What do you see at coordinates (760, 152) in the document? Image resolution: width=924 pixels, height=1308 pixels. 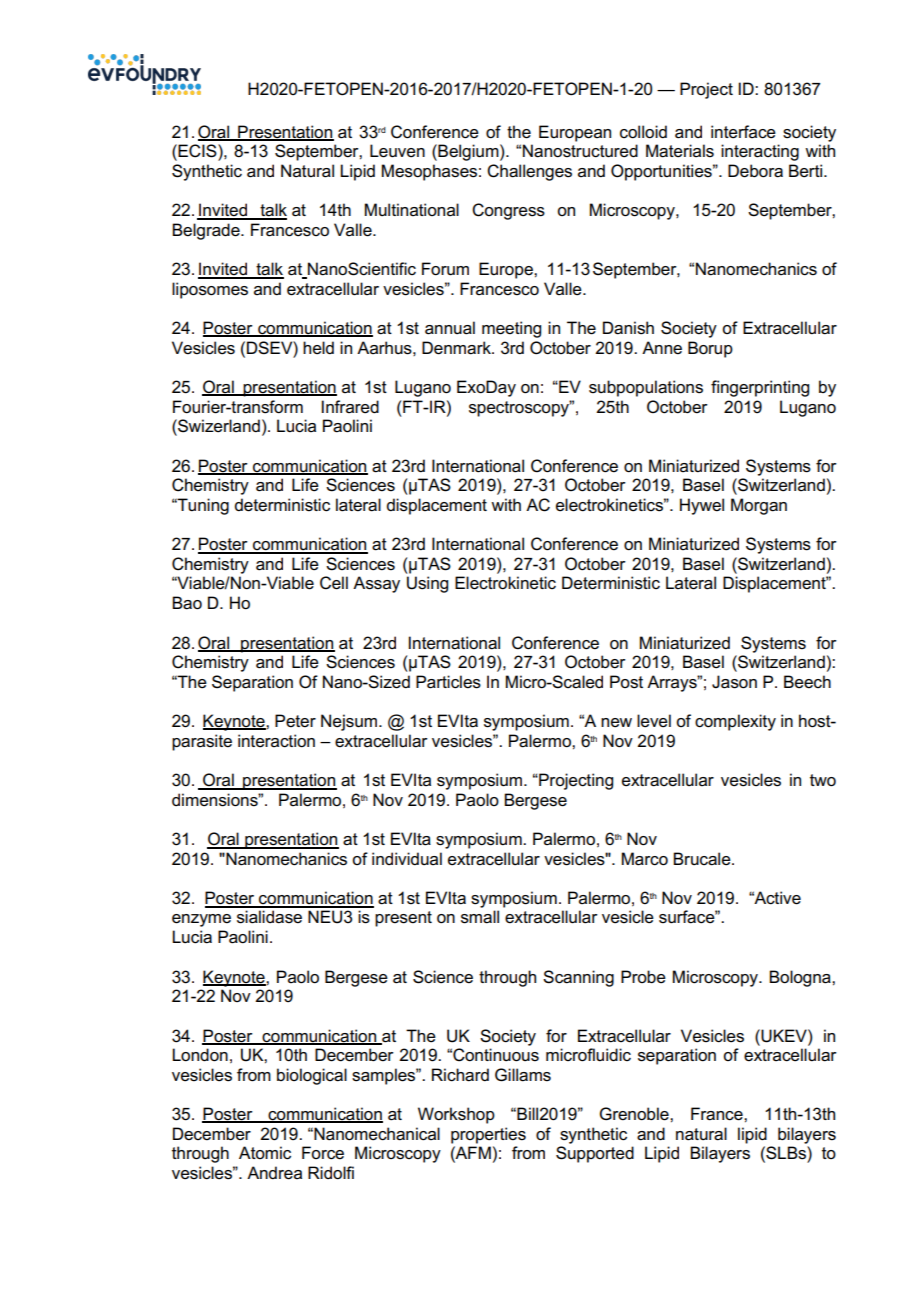 I see `interacting` at bounding box center [760, 152].
